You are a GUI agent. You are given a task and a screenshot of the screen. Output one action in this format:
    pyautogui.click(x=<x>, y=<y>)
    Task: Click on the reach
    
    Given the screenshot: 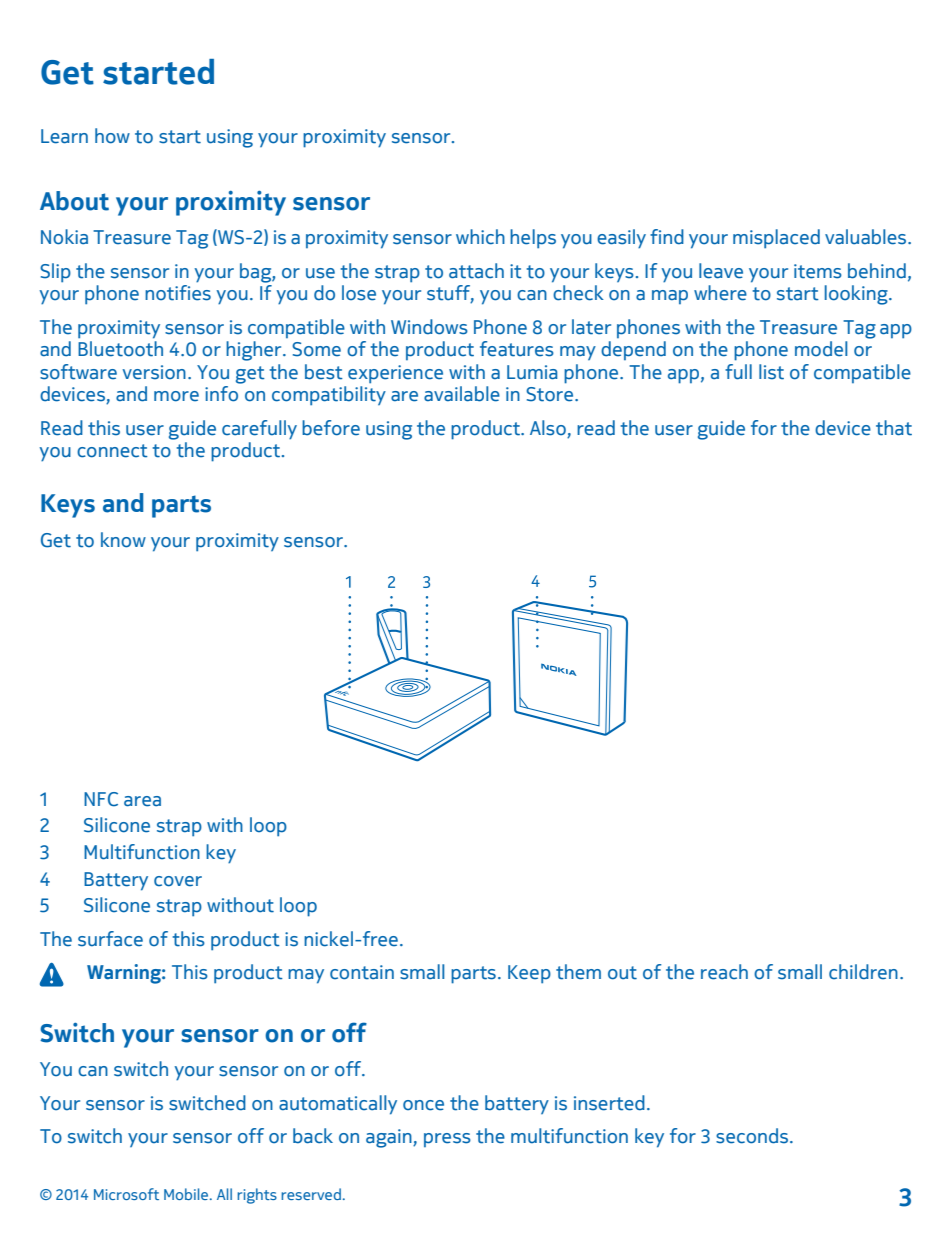 What is the action you would take?
    pyautogui.click(x=724, y=972)
